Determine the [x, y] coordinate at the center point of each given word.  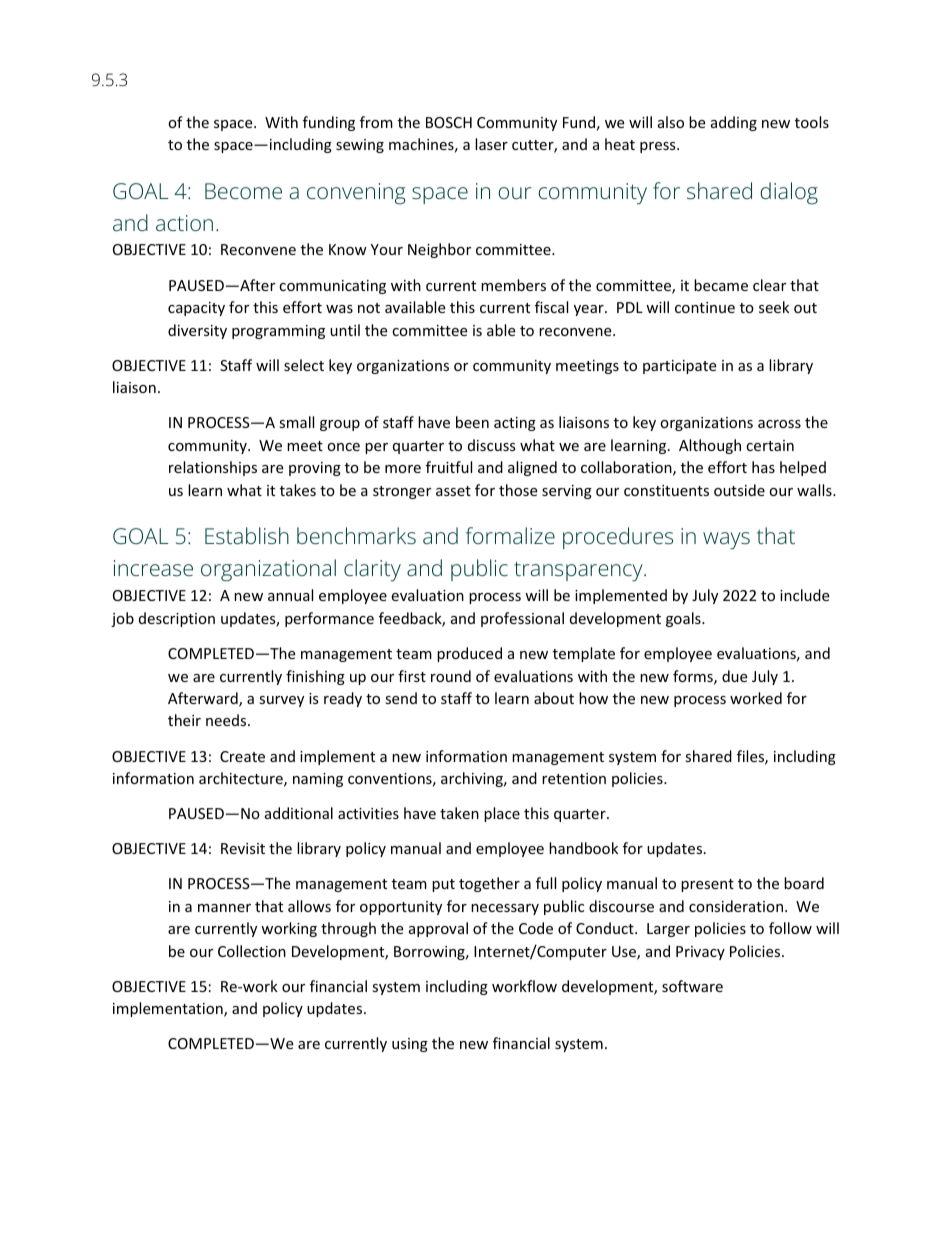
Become [243, 191]
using [410, 1045]
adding [734, 123]
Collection [252, 951]
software [692, 986]
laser [491, 144]
